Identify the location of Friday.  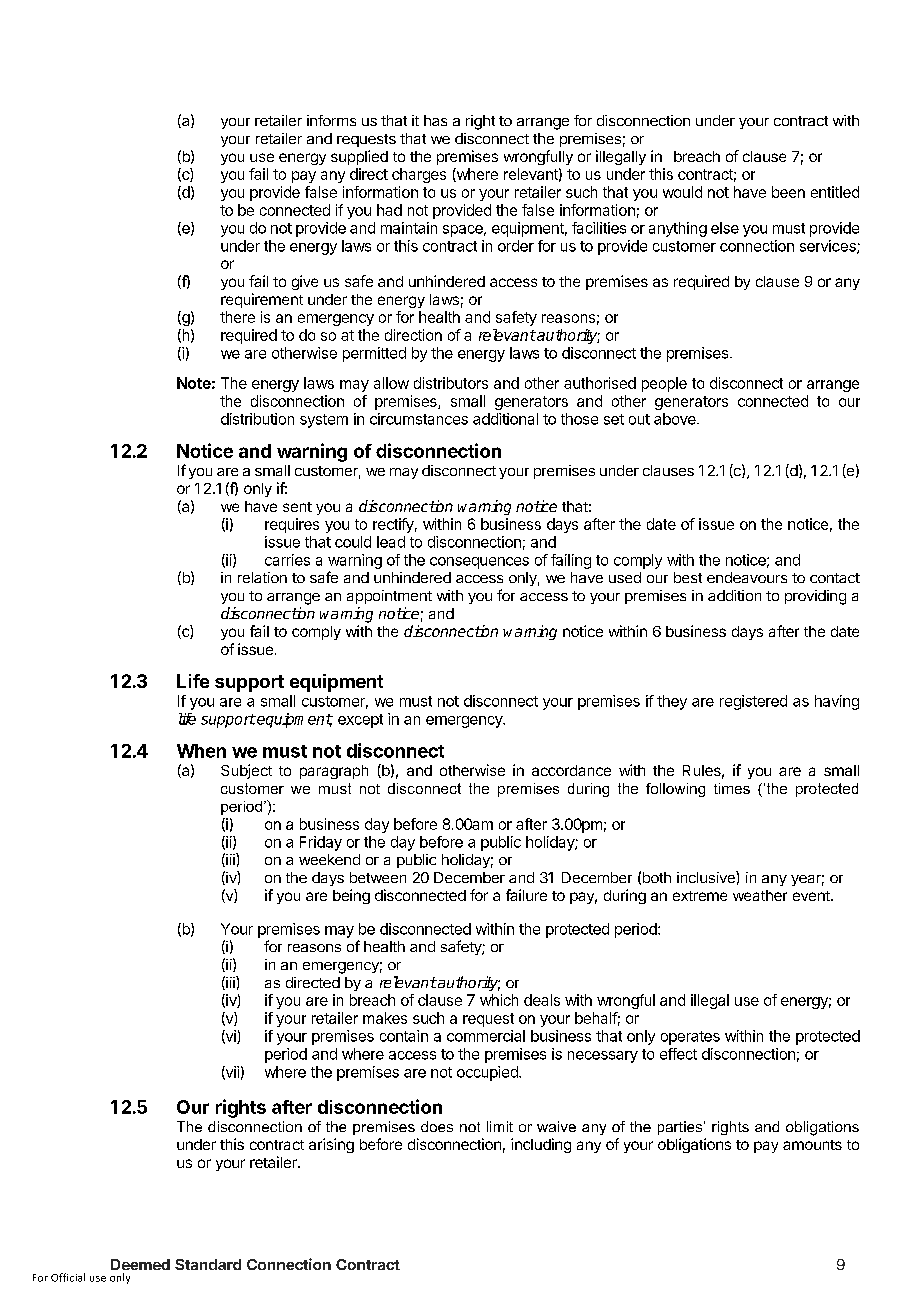
(321, 843).
